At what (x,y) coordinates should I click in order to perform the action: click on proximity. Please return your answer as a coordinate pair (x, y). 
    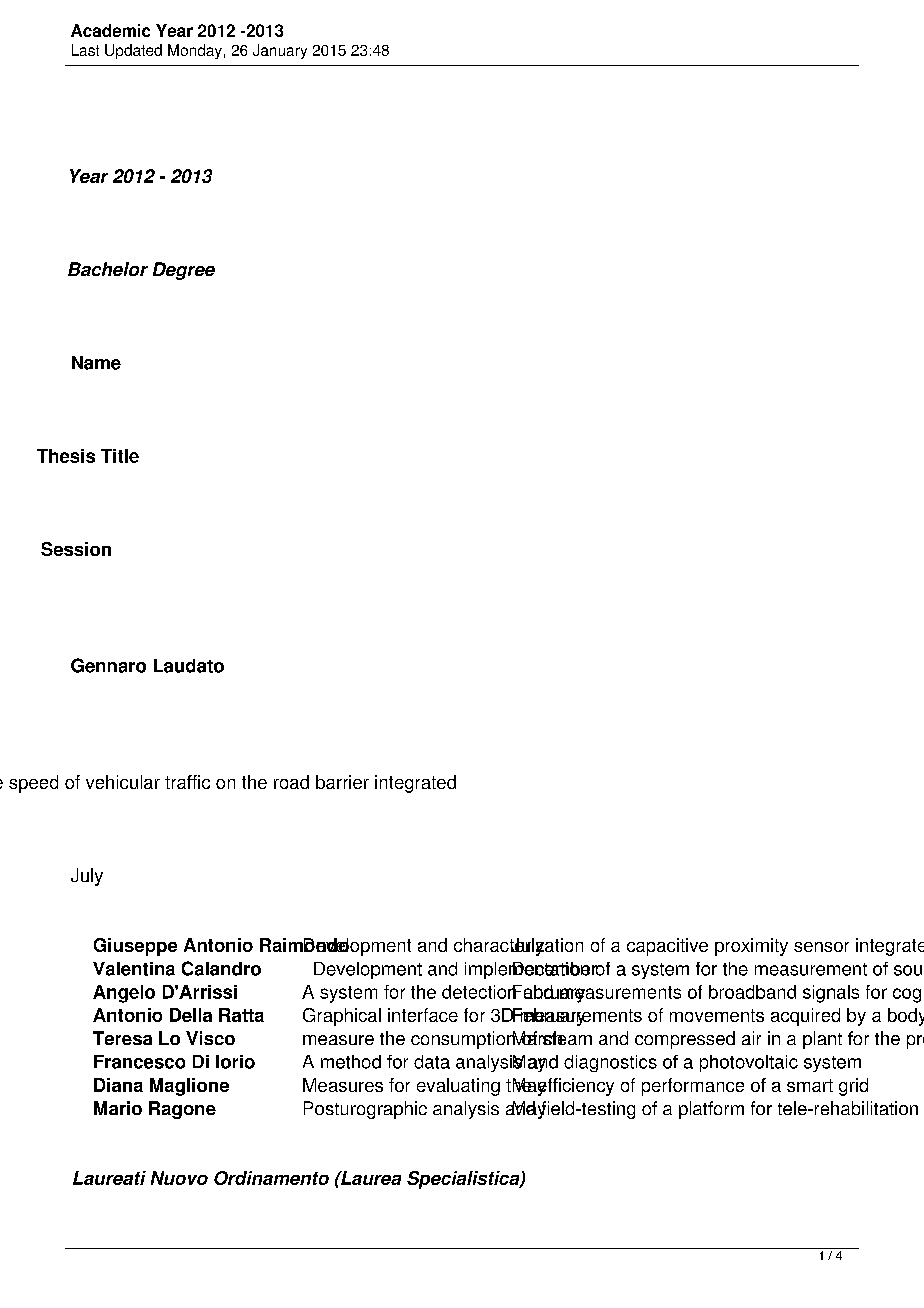
    Looking at the image, I should click on (751, 947).
